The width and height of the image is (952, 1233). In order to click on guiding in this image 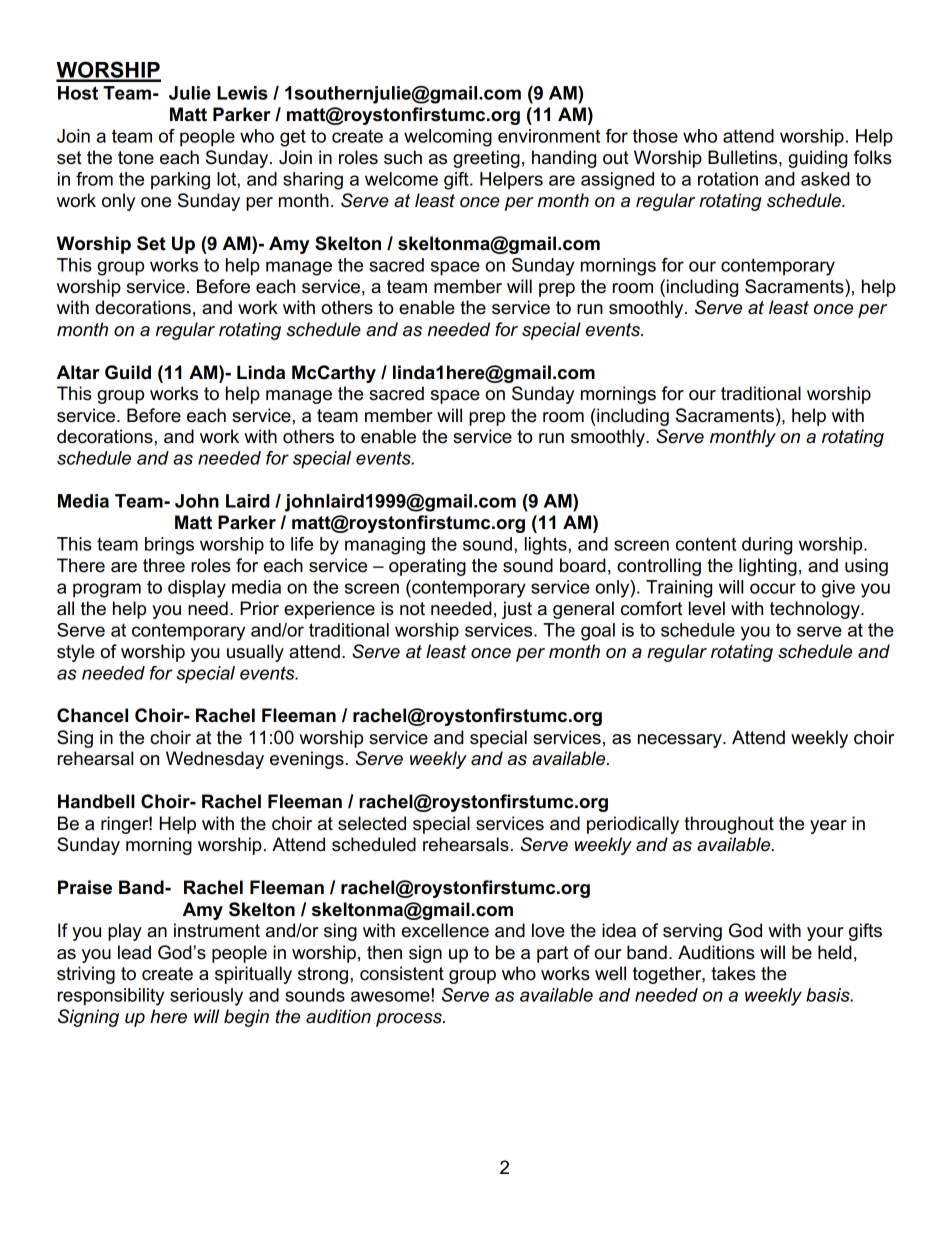, I will do `click(817, 159)`.
